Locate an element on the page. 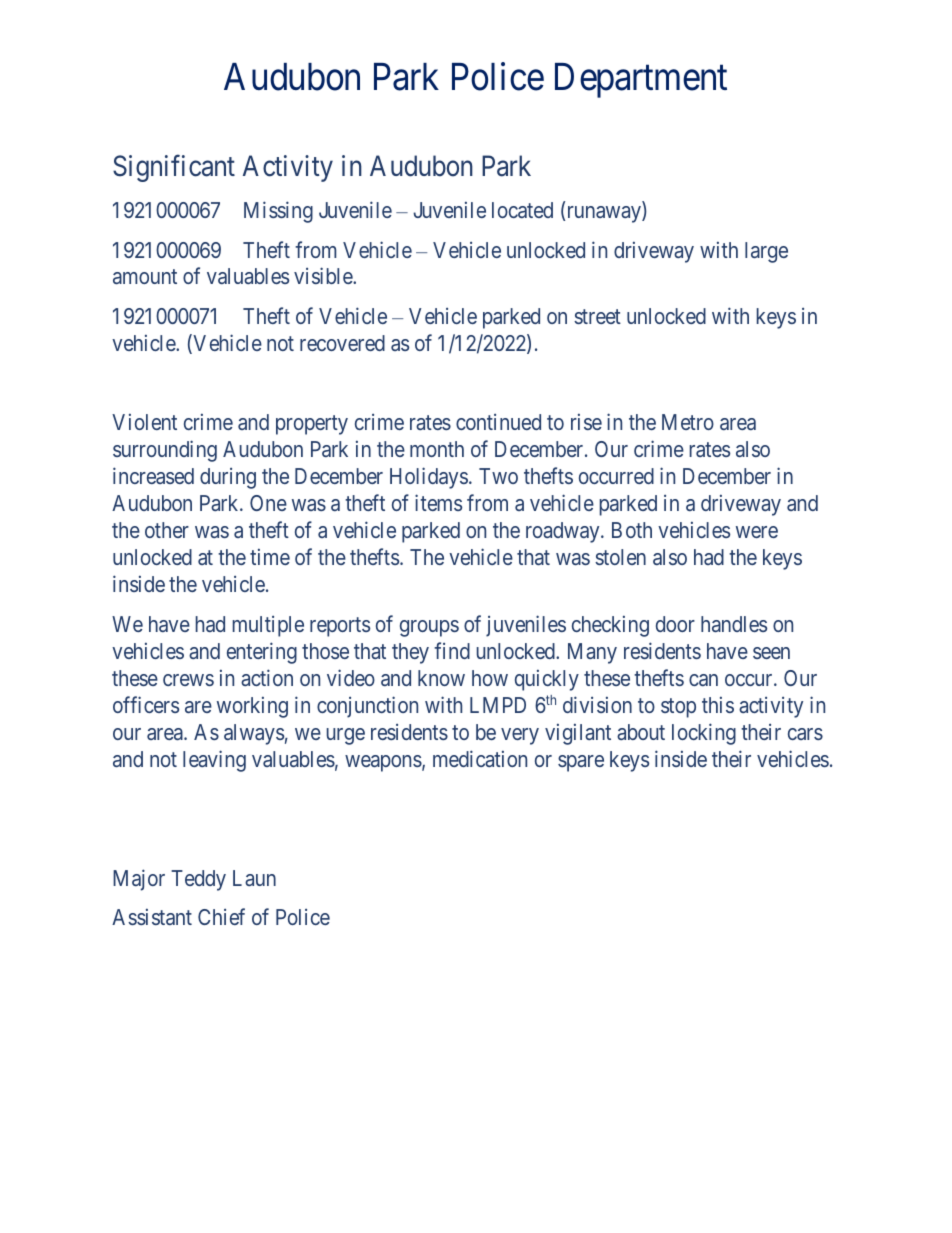  during is located at coordinates (228, 478).
